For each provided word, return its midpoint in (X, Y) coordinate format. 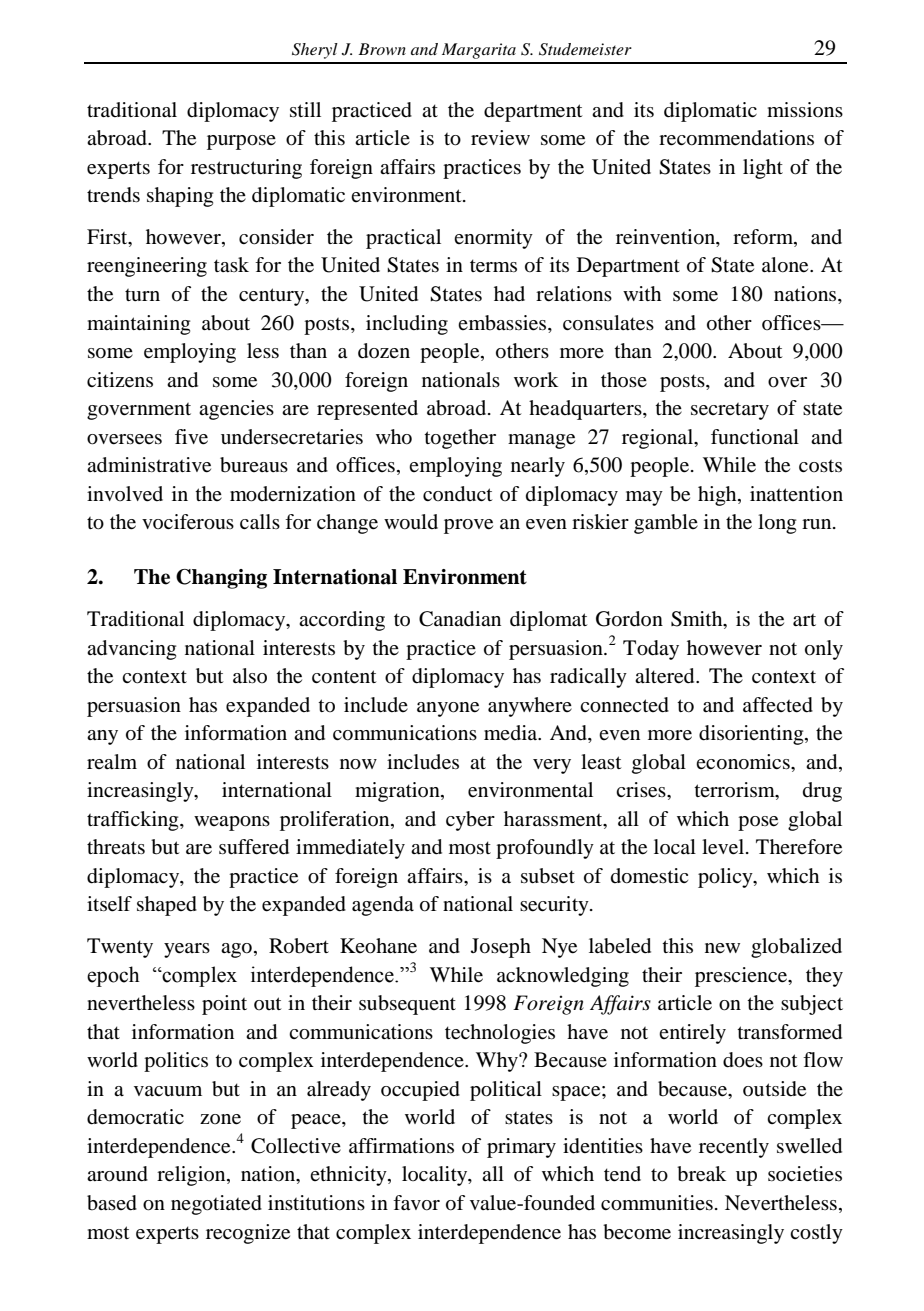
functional (755, 437)
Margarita (479, 51)
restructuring (246, 169)
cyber (470, 821)
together (460, 439)
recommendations (736, 138)
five (191, 437)
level (724, 847)
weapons (232, 823)
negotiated (216, 1205)
